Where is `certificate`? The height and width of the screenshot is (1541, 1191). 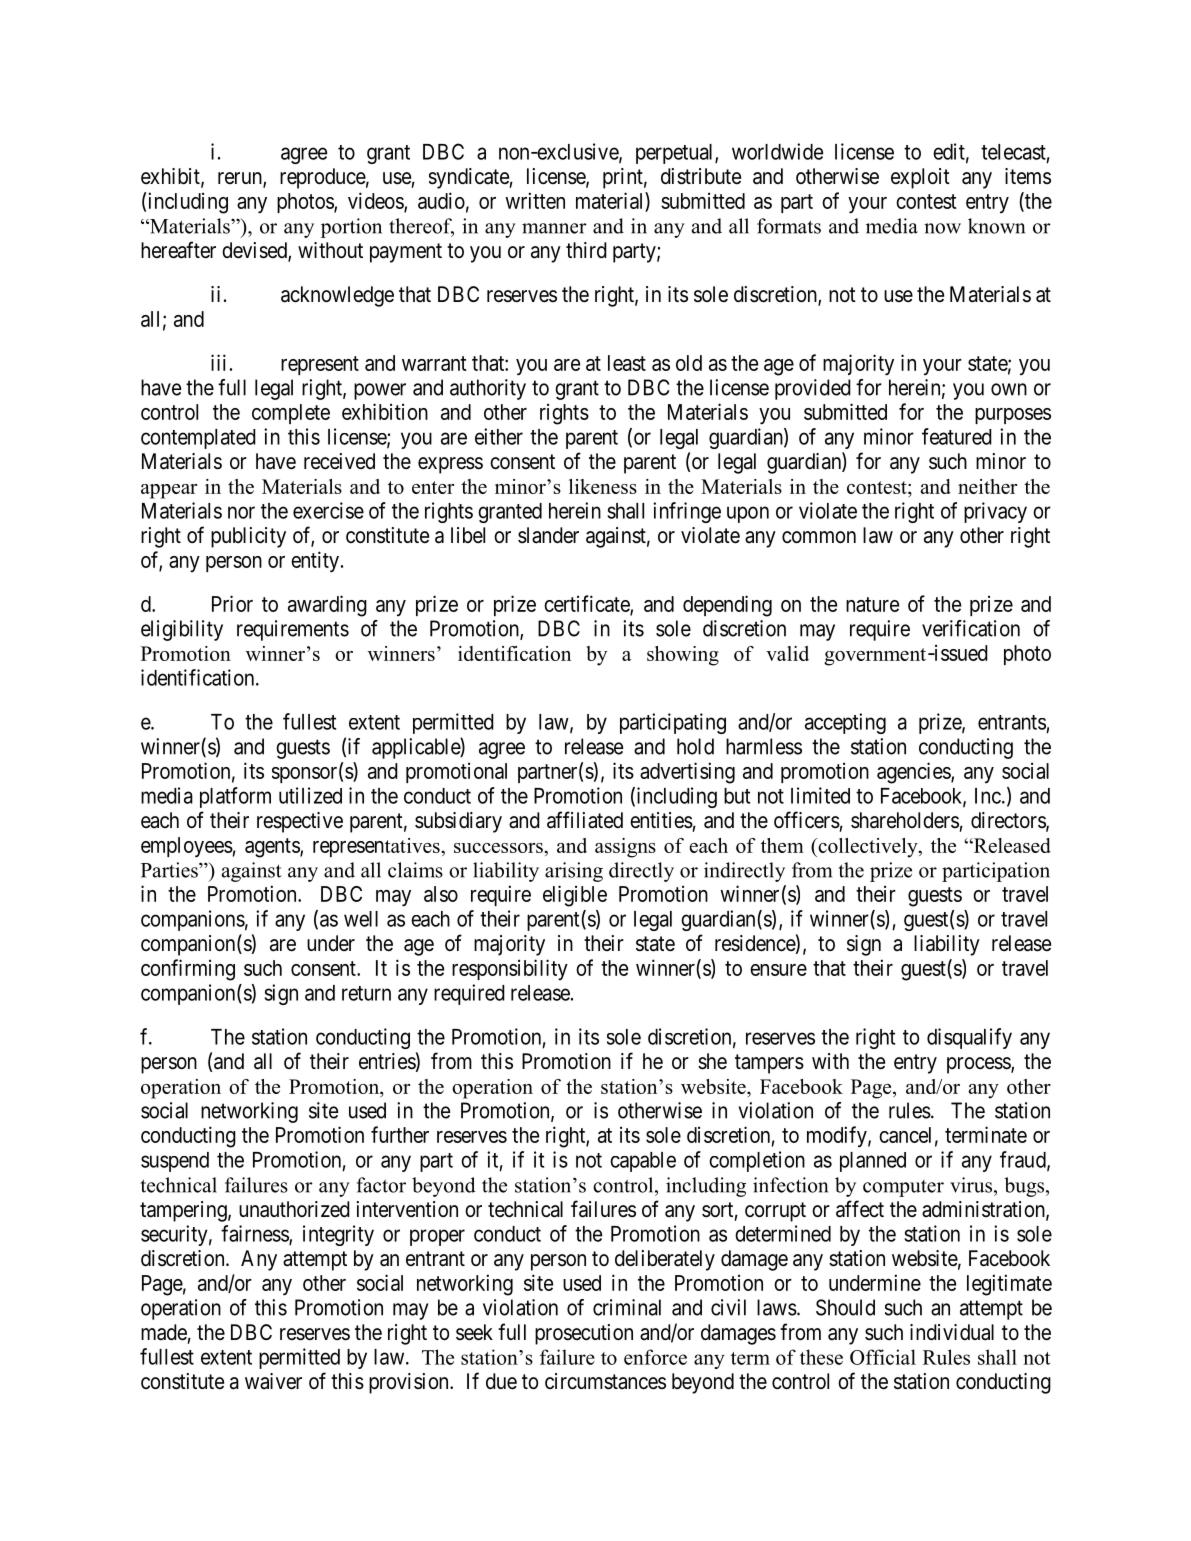
certificate is located at coordinates (587, 604).
